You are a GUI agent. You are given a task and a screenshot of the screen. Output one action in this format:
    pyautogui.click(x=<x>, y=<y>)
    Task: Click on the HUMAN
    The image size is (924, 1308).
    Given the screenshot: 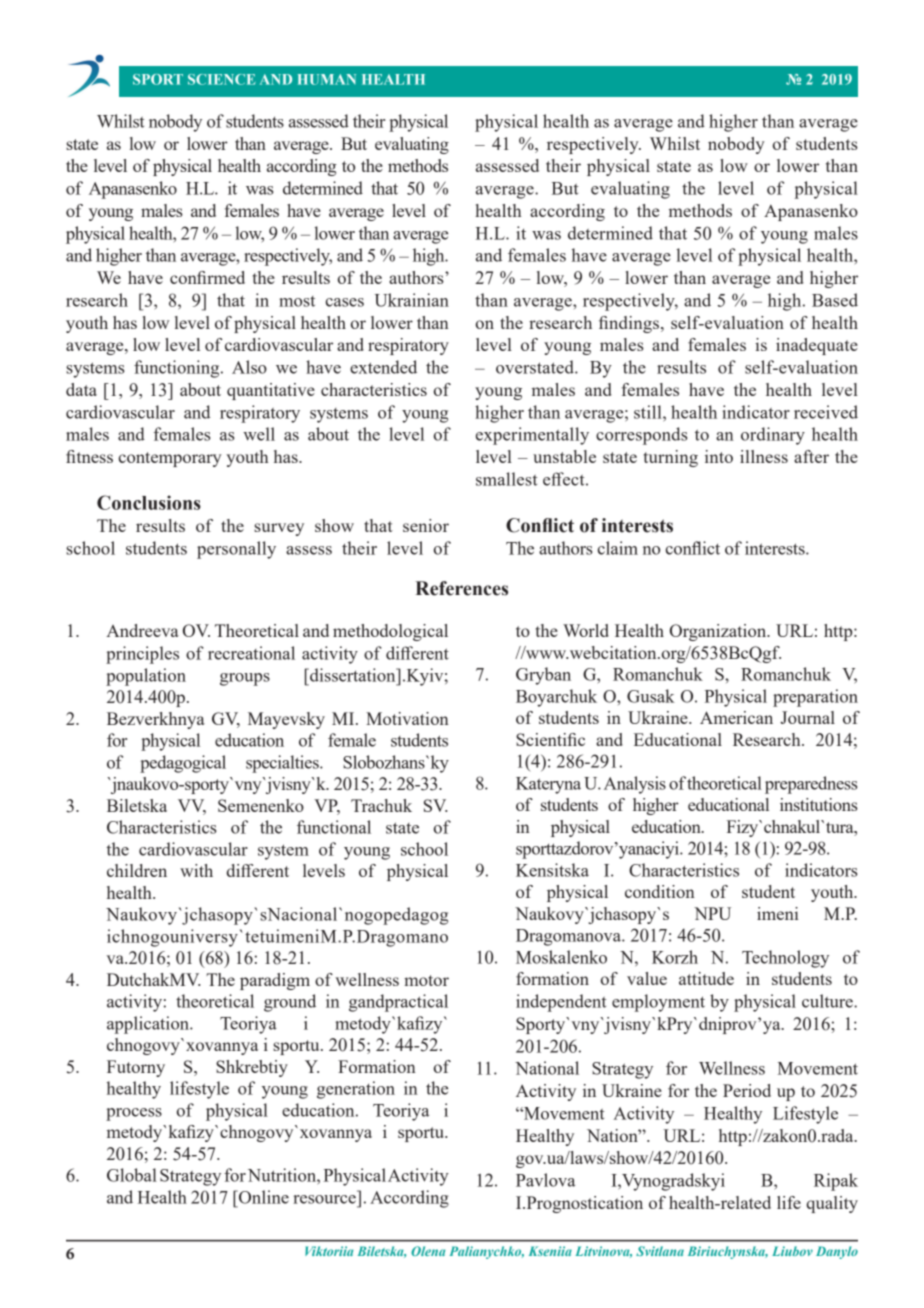 What is the action you would take?
    pyautogui.click(x=327, y=79)
